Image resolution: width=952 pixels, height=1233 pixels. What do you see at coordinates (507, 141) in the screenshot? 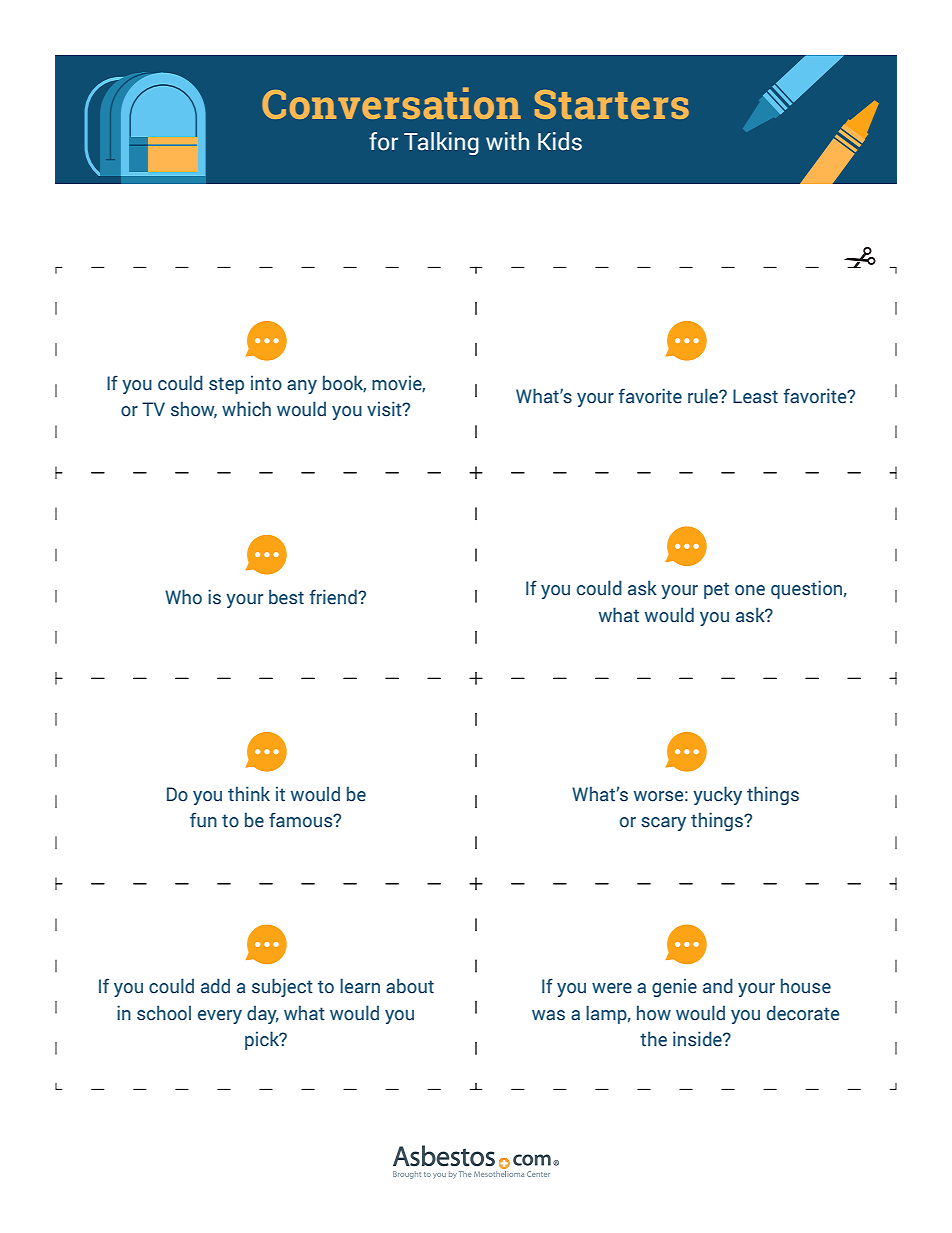
I see `with` at bounding box center [507, 141].
